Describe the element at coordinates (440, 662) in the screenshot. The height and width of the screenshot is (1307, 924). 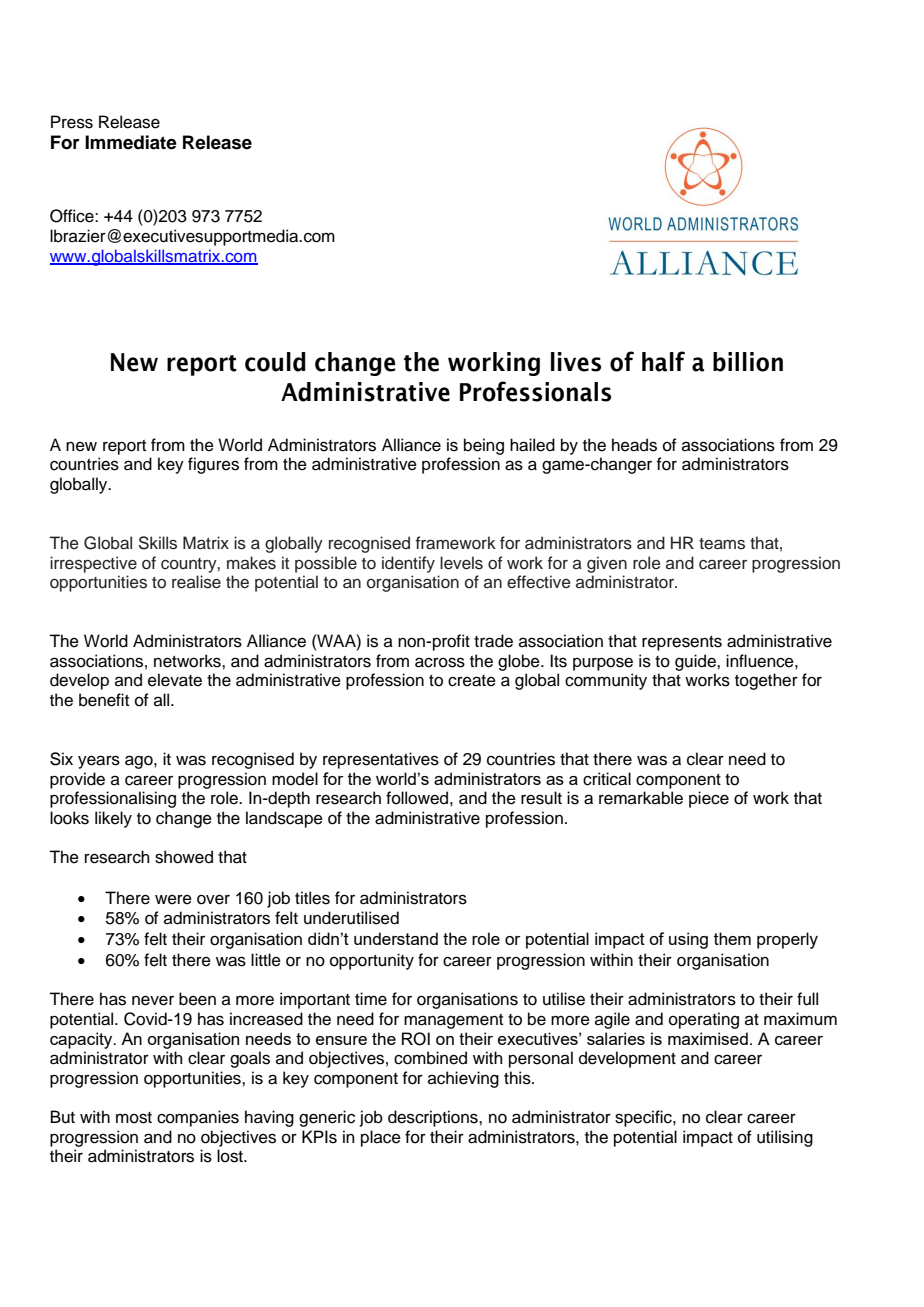
I see `across` at that location.
